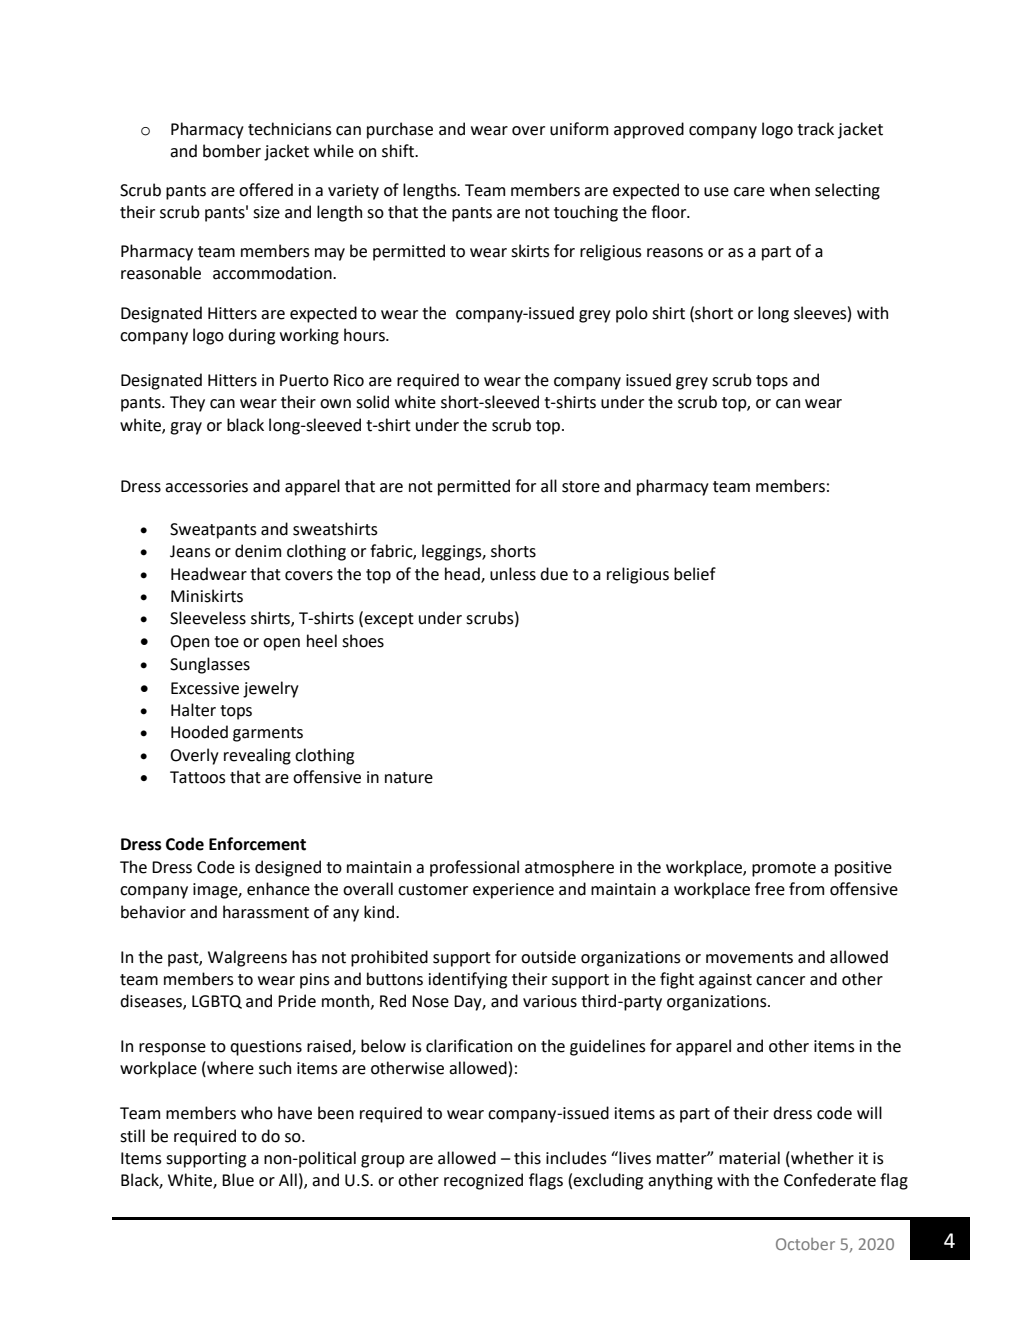  Describe the element at coordinates (790, 190) in the screenshot. I see `when` at that location.
